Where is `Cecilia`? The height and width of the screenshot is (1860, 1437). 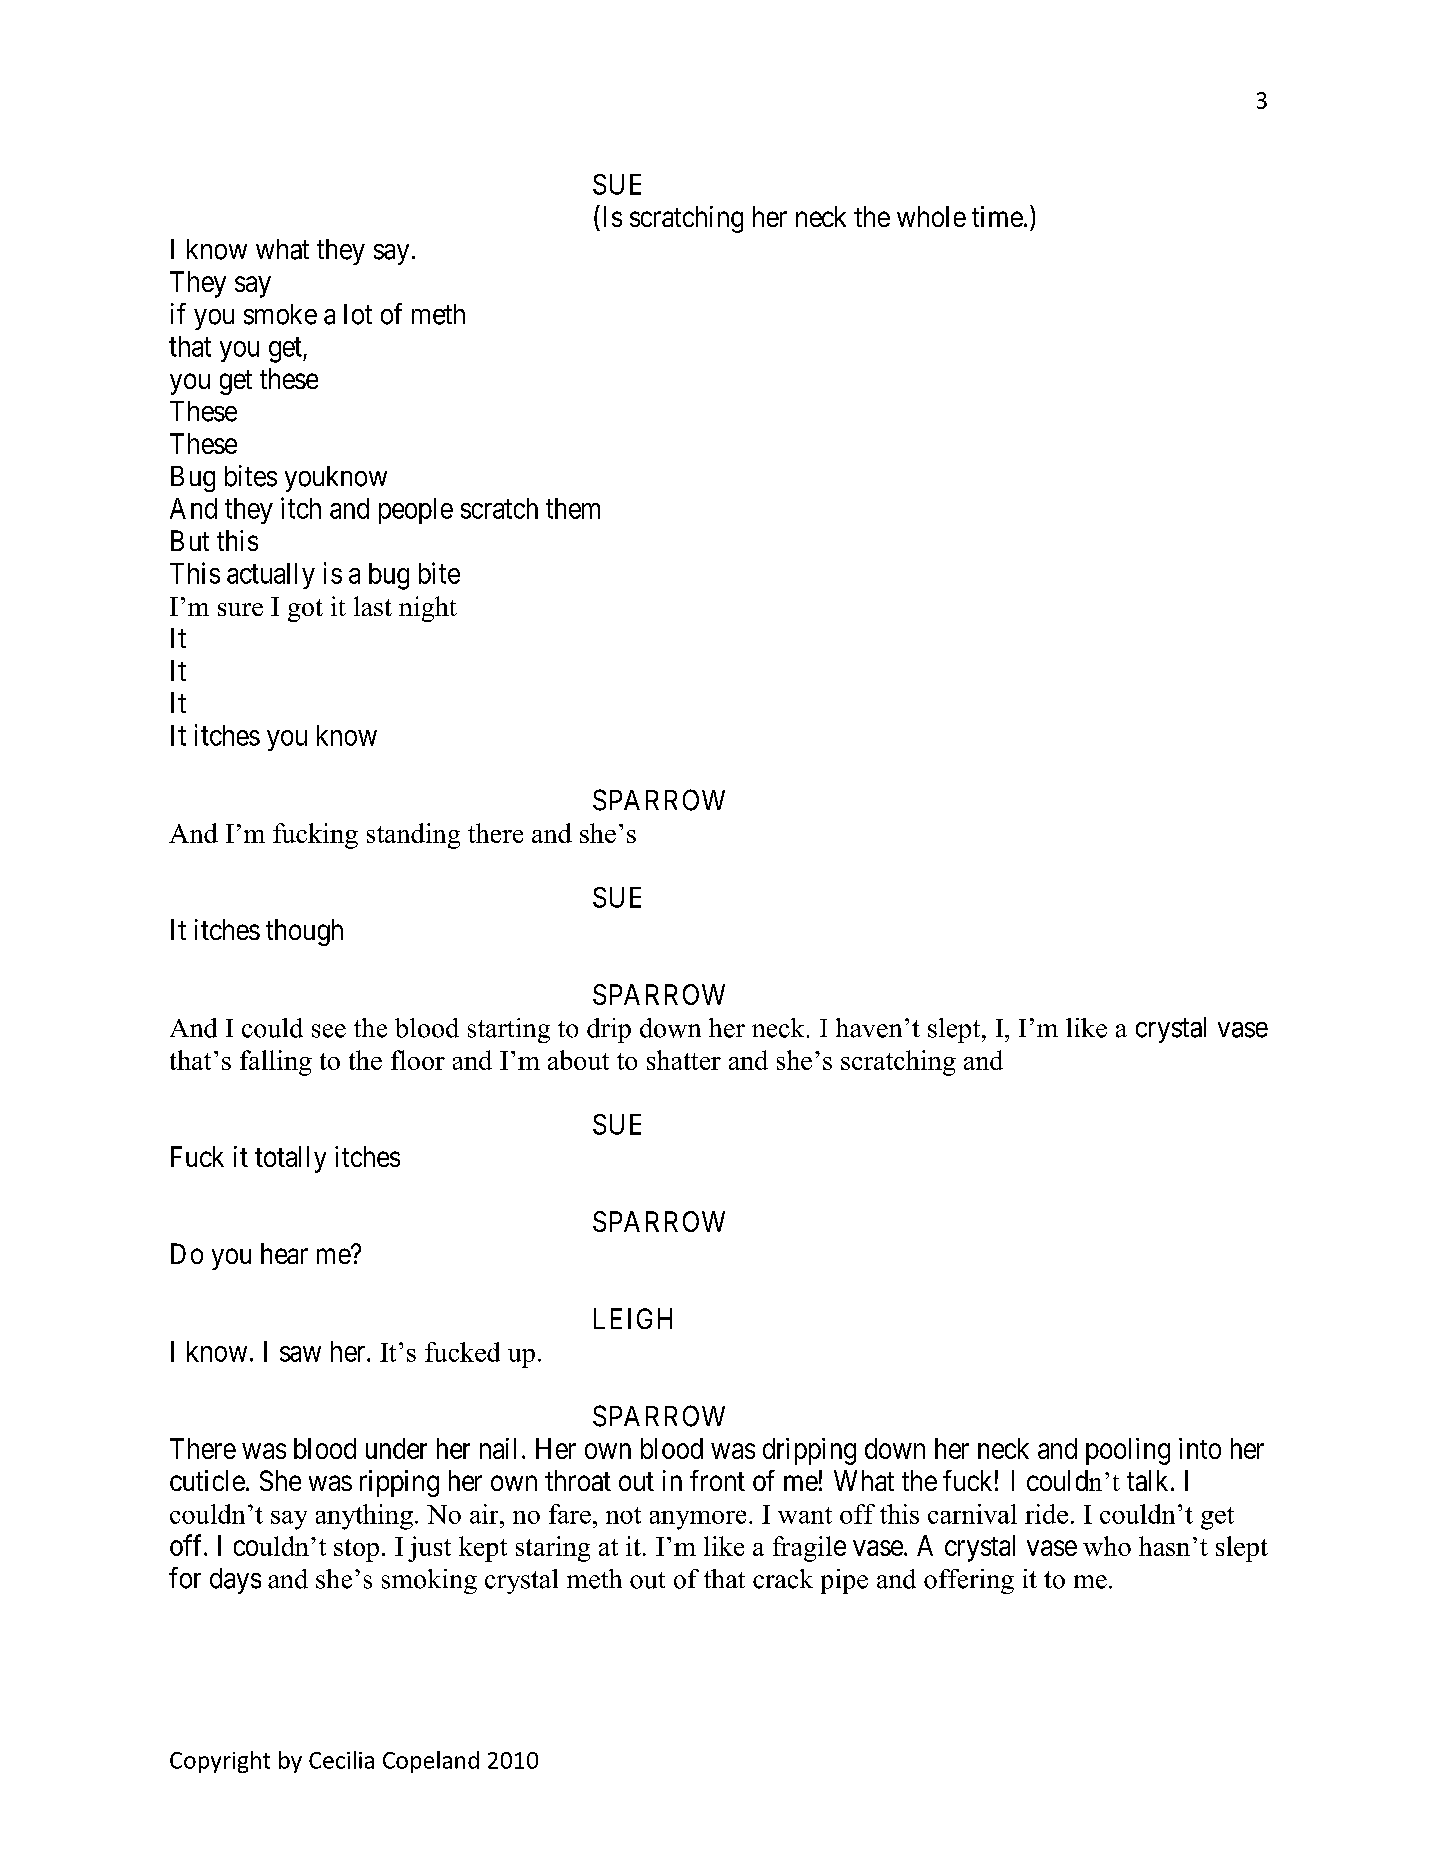
Cecilia is located at coordinates (341, 1760).
